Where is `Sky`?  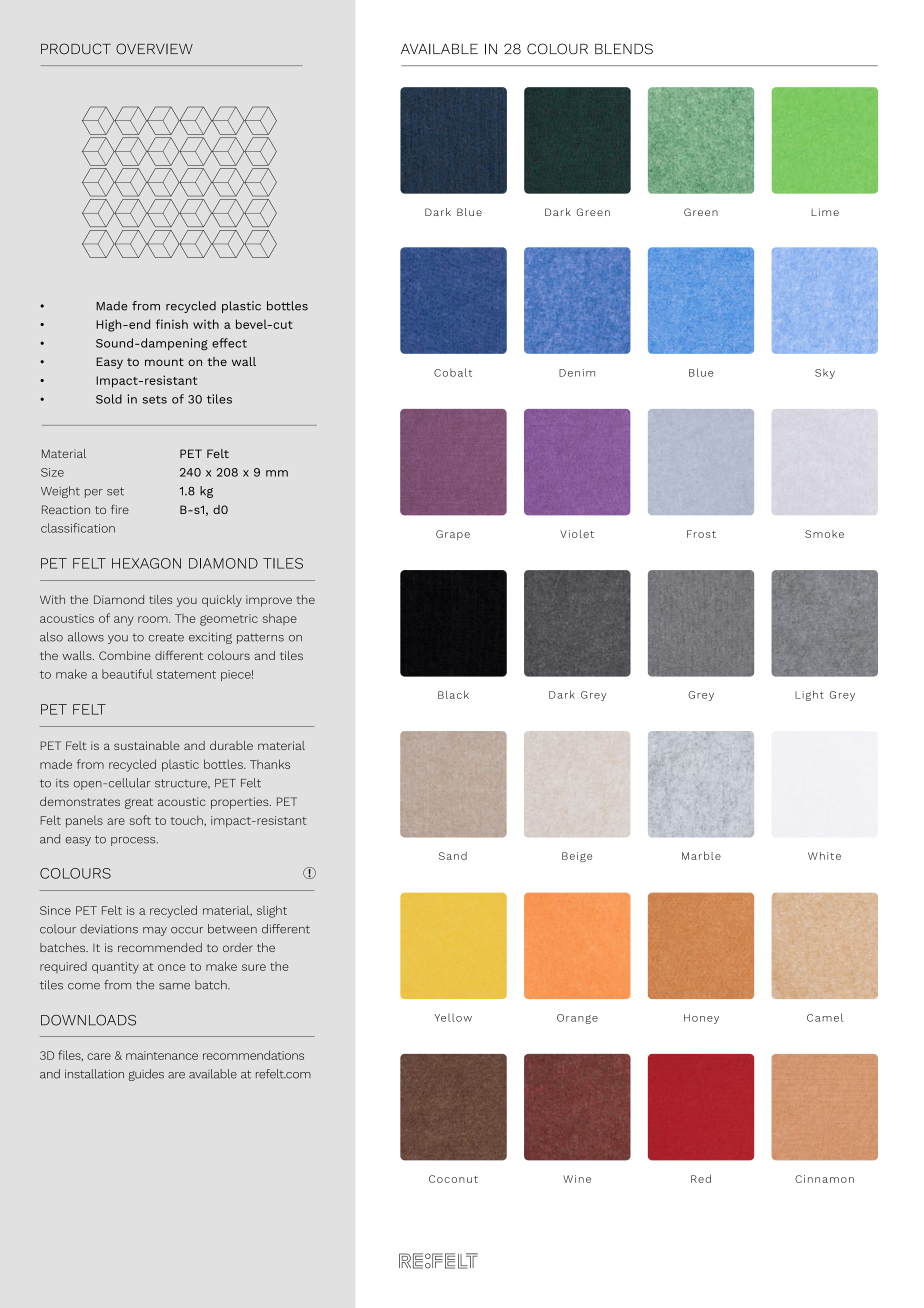 Sky is located at coordinates (825, 374).
